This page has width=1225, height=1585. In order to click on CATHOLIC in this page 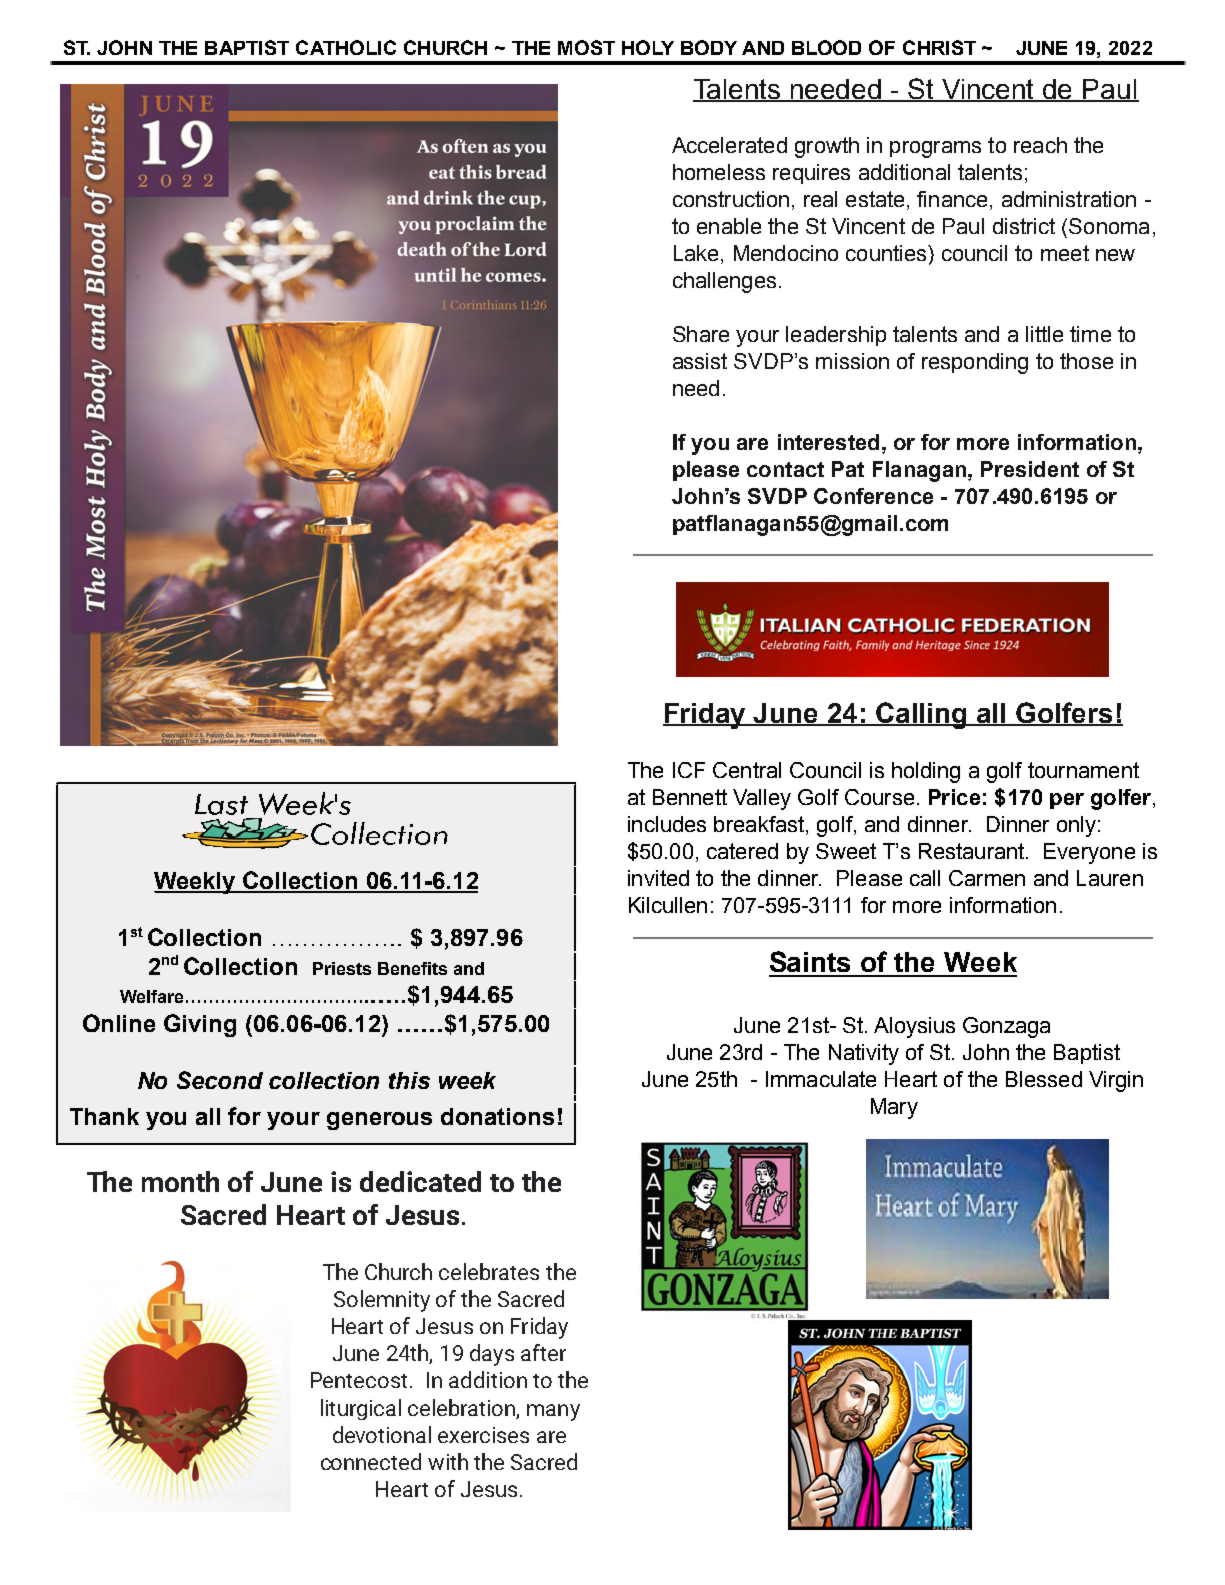, I will do `click(346, 47)`.
